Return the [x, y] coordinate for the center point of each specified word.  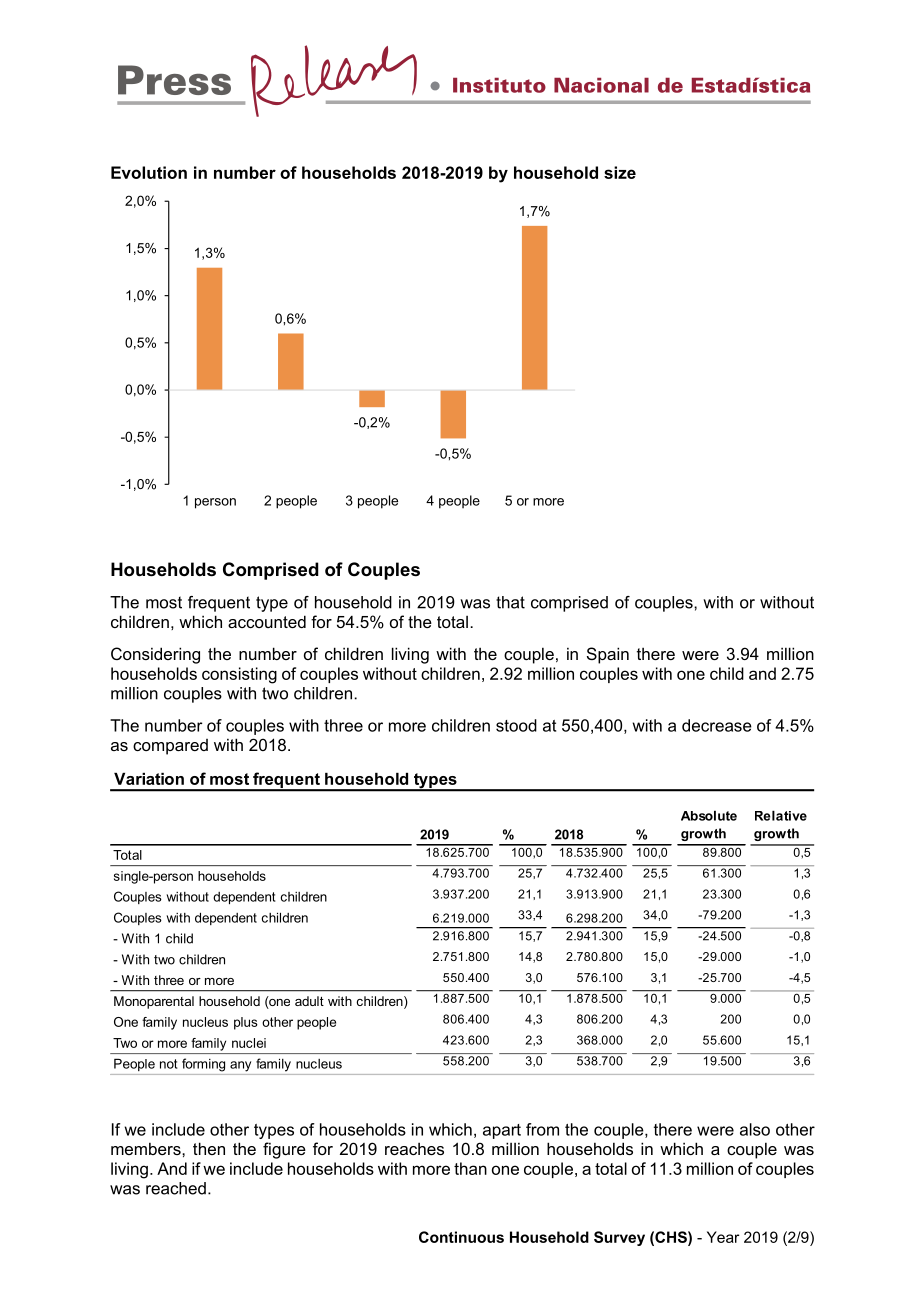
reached [176, 1188]
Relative [781, 815]
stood [516, 725]
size [620, 172]
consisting [239, 675]
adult [309, 1001]
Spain [608, 655]
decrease [717, 725]
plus [246, 1023]
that [510, 602]
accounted [267, 621]
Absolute [709, 815]
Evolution [149, 172]
